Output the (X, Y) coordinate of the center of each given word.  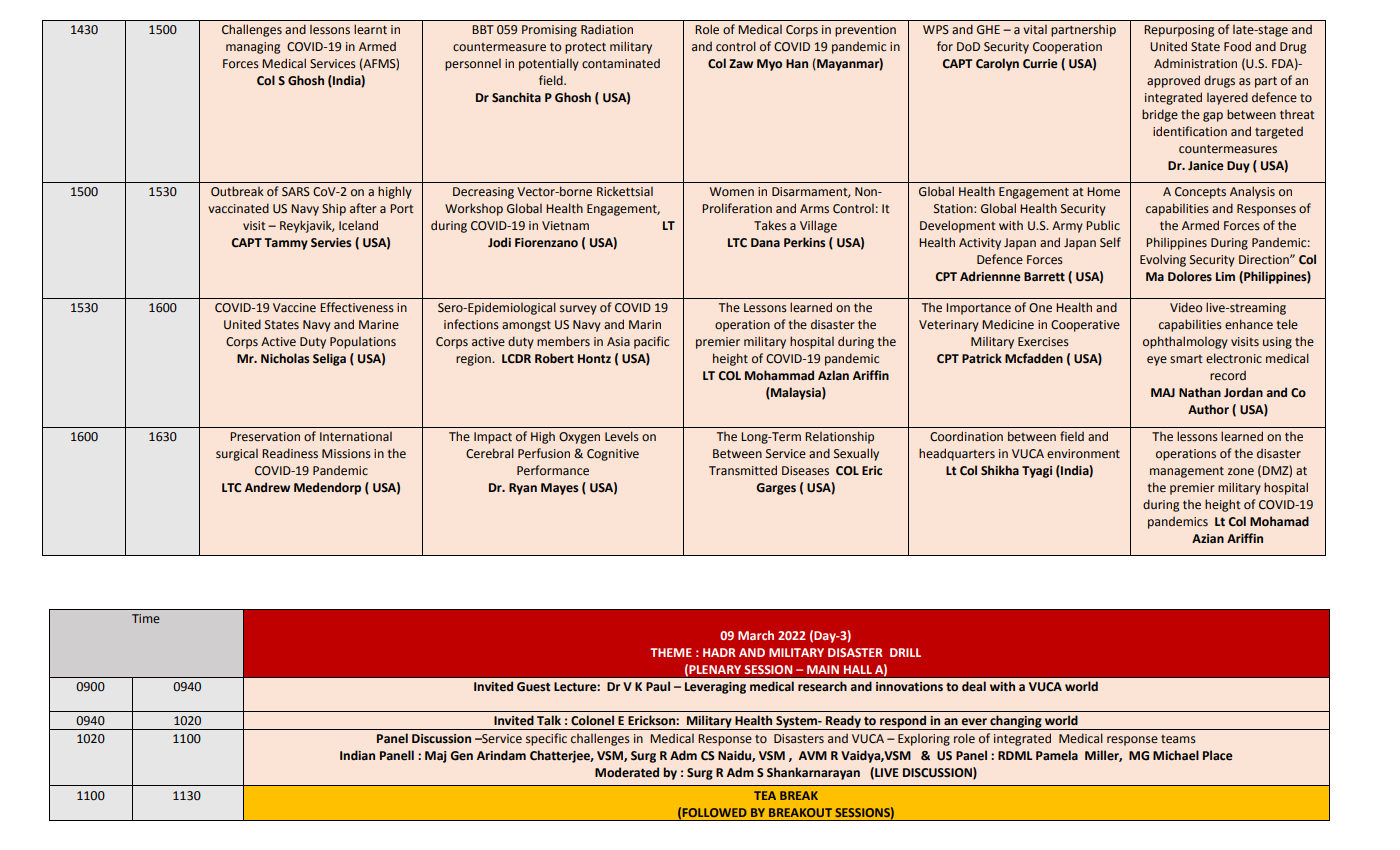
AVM (813, 755)
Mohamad (1279, 521)
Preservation (265, 437)
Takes (770, 225)
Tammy (286, 244)
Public (1103, 225)
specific (546, 739)
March (756, 635)
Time (146, 618)
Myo (769, 65)
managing (253, 48)
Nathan (1200, 392)
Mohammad (779, 375)
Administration (1195, 63)
